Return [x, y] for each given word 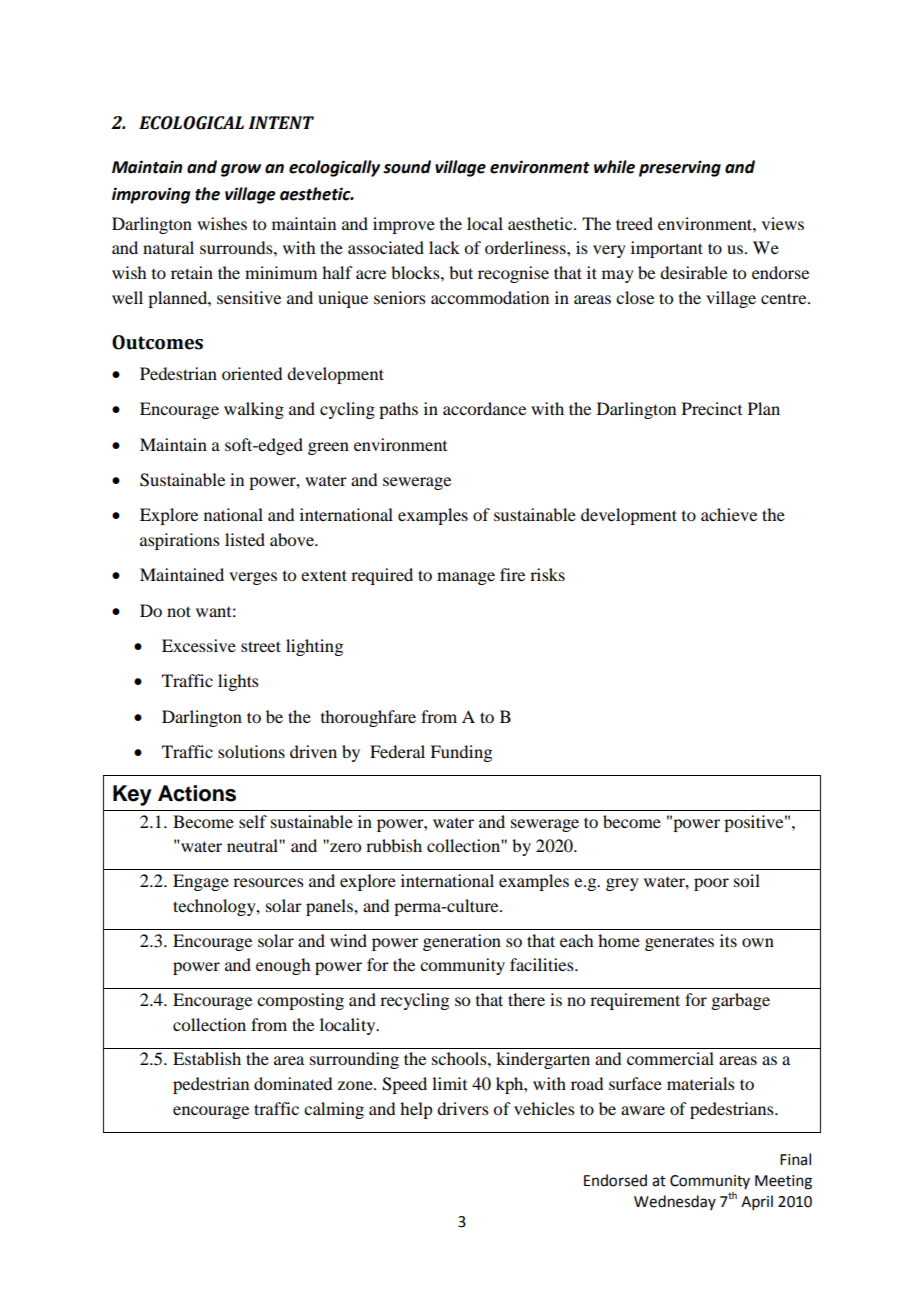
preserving [680, 168]
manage [466, 578]
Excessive [199, 645]
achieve [729, 514]
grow [241, 170]
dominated [293, 1083]
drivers [463, 1108]
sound [407, 167]
